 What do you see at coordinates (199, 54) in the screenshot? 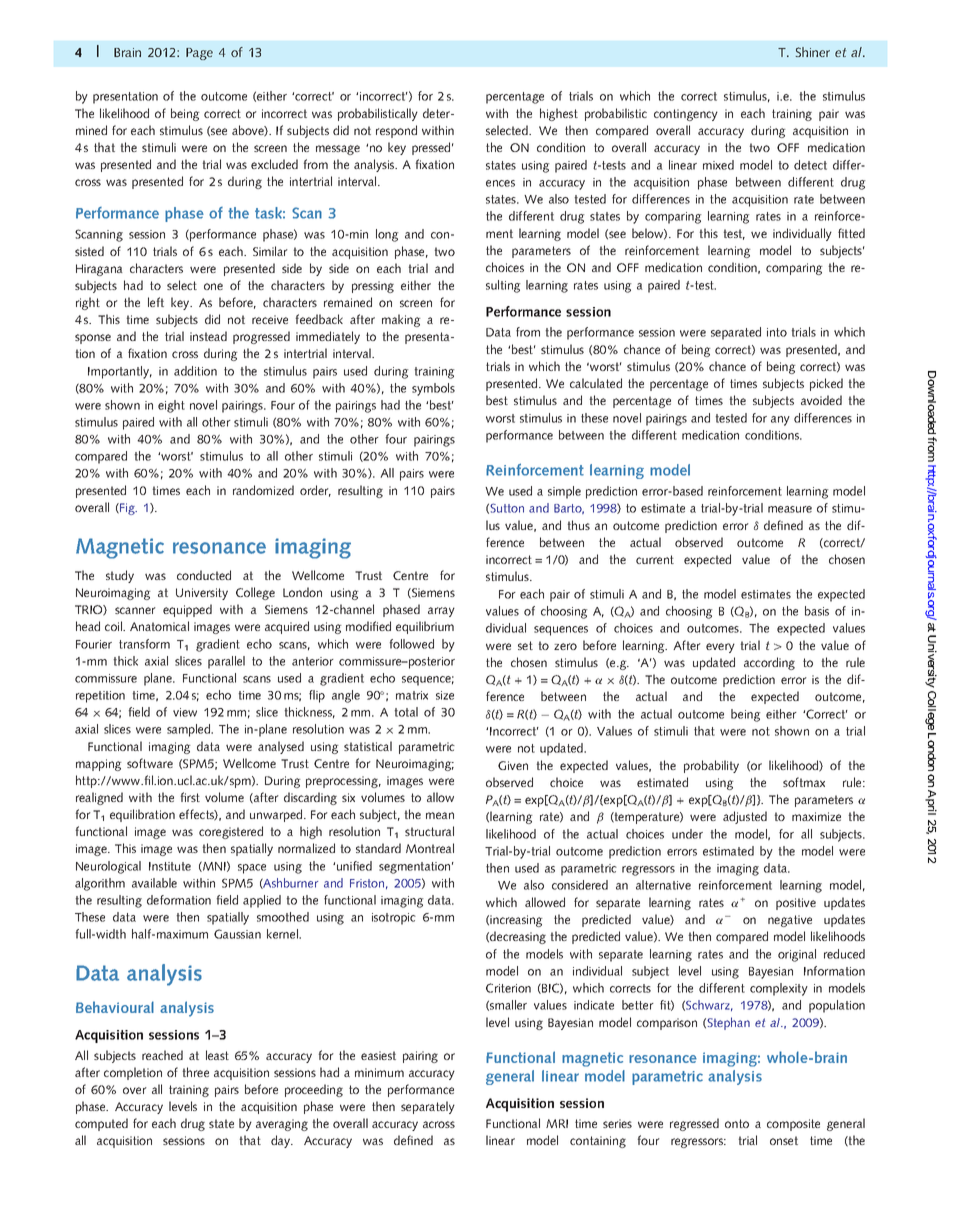
I see `Page` at bounding box center [199, 54].
